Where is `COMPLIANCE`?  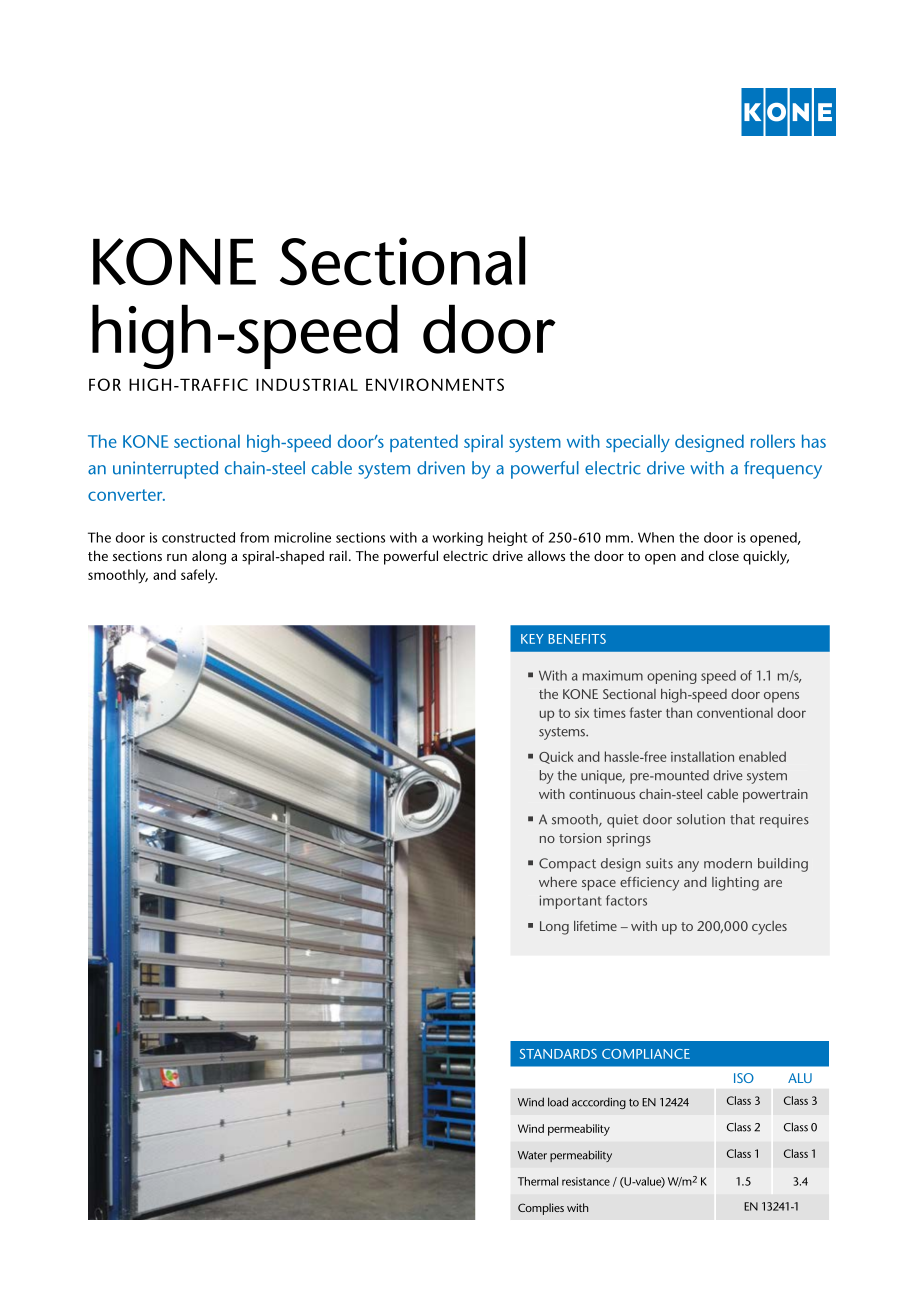
COMPLIANCE is located at coordinates (646, 1054).
